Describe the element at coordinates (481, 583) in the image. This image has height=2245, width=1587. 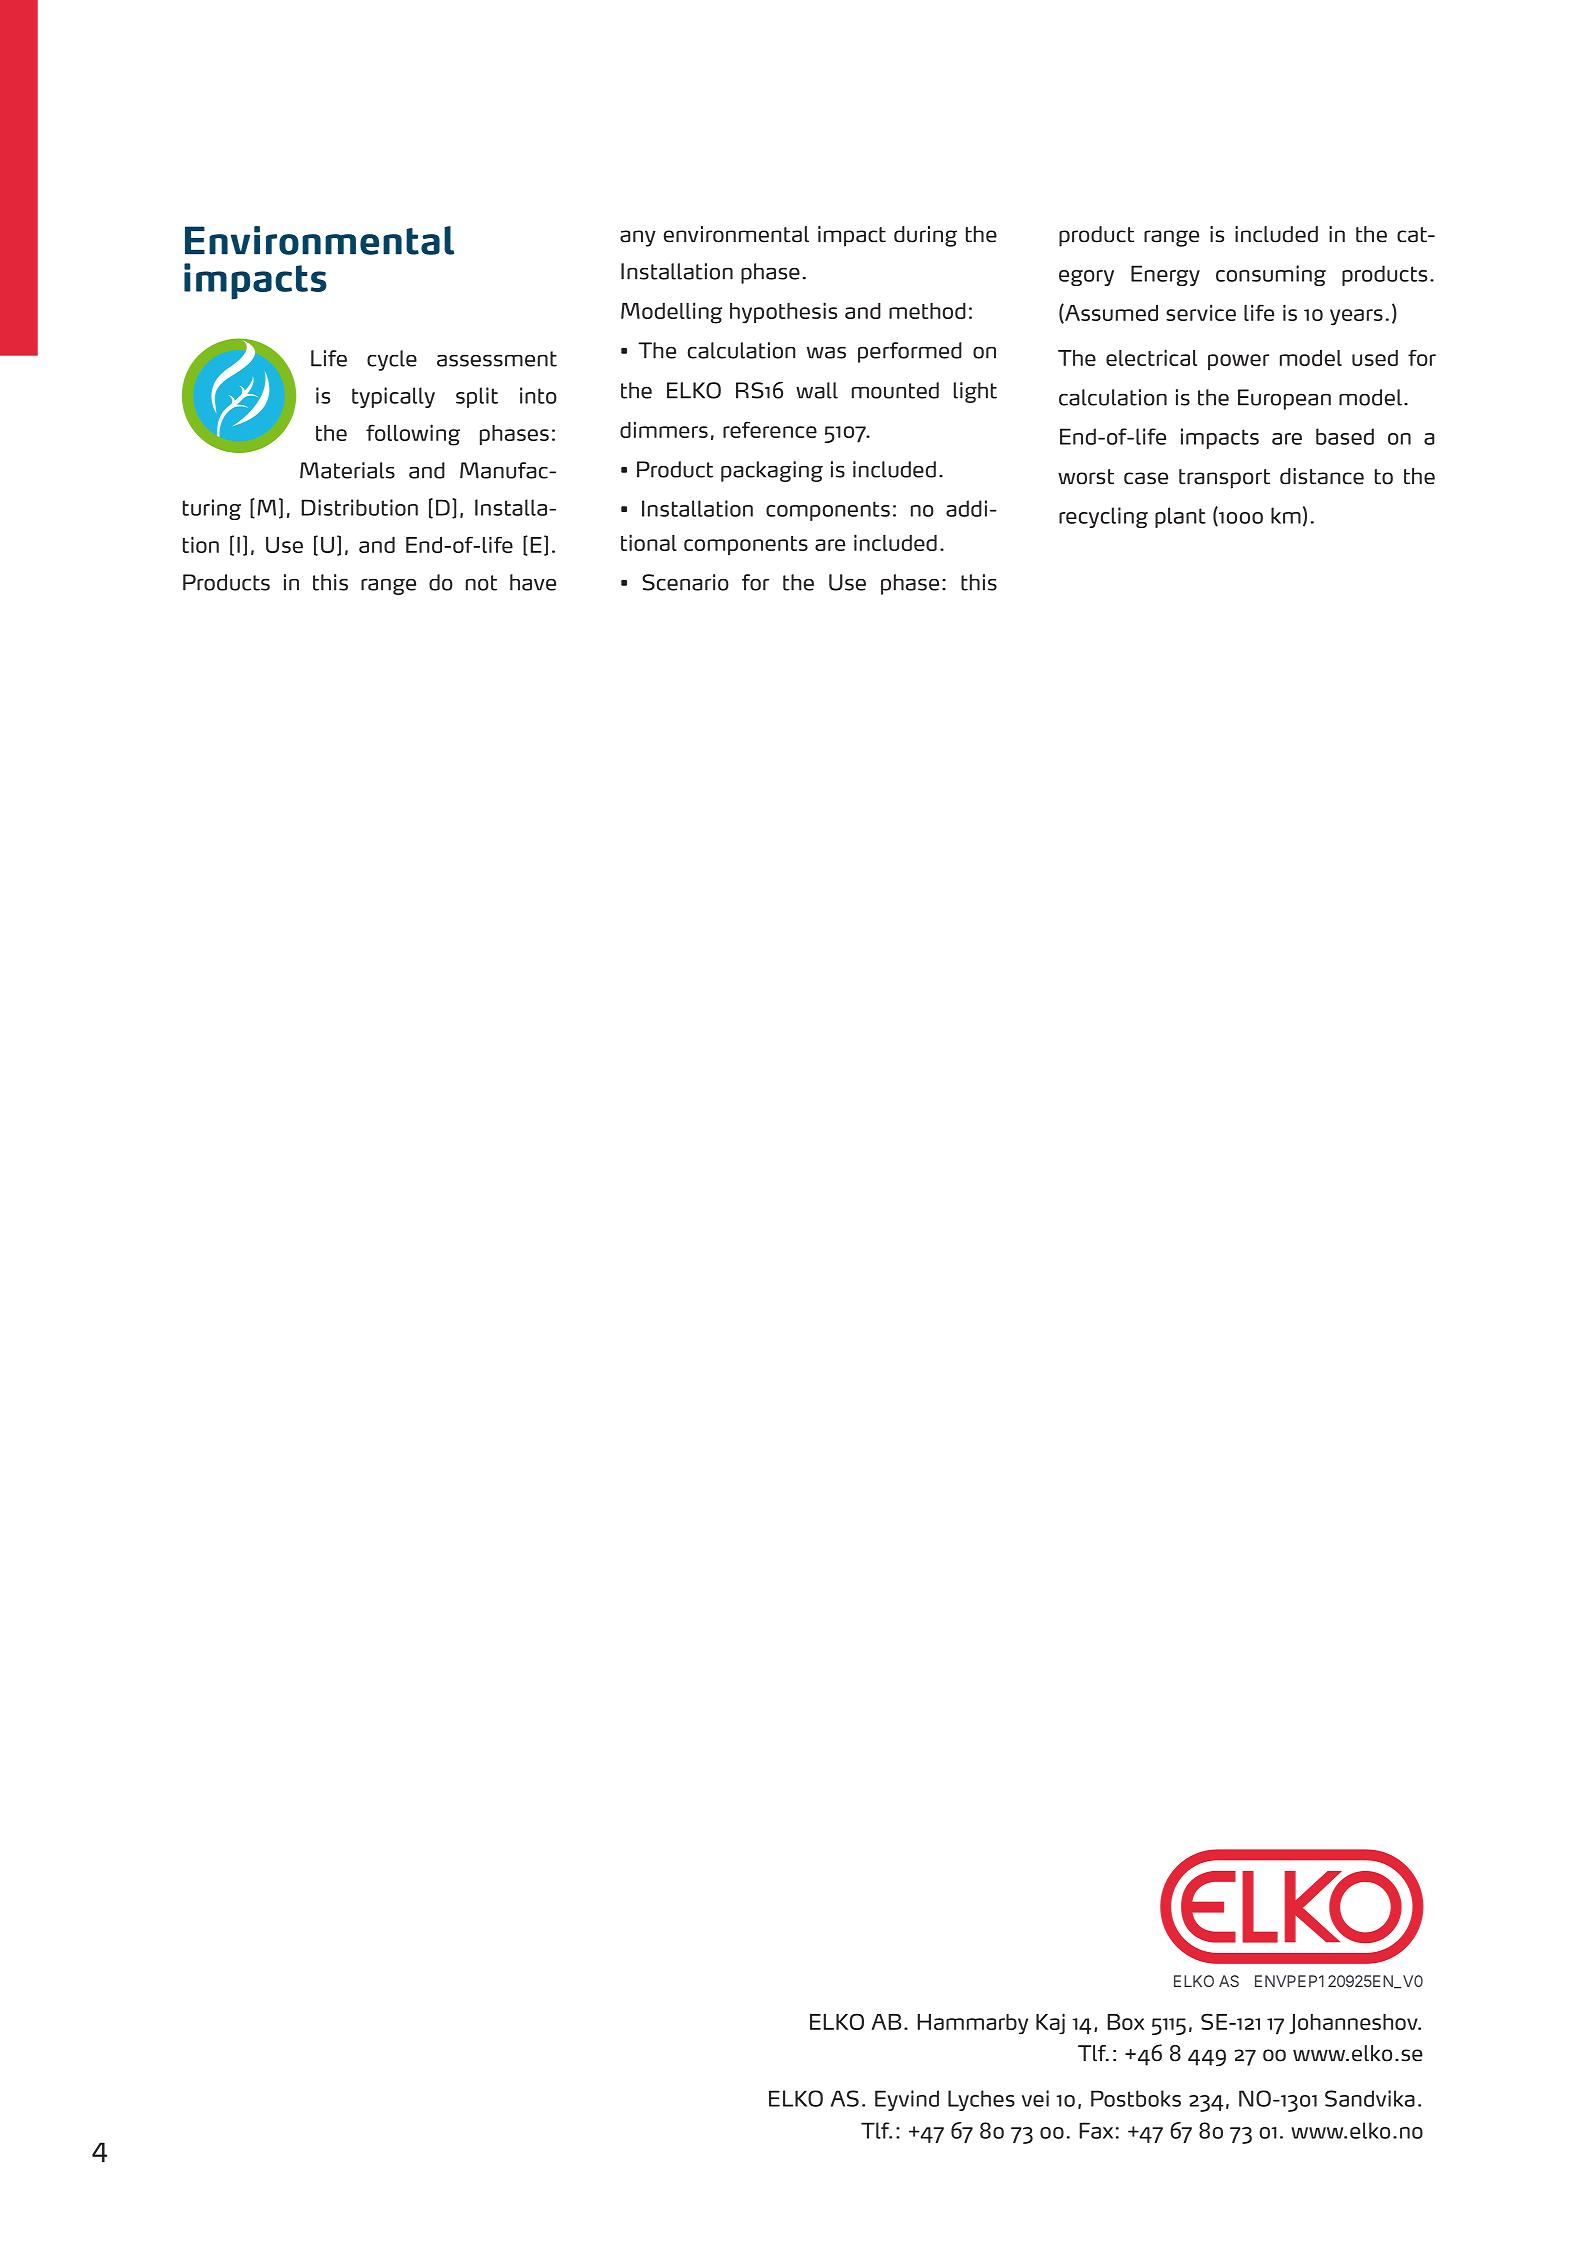
I see `not` at that location.
